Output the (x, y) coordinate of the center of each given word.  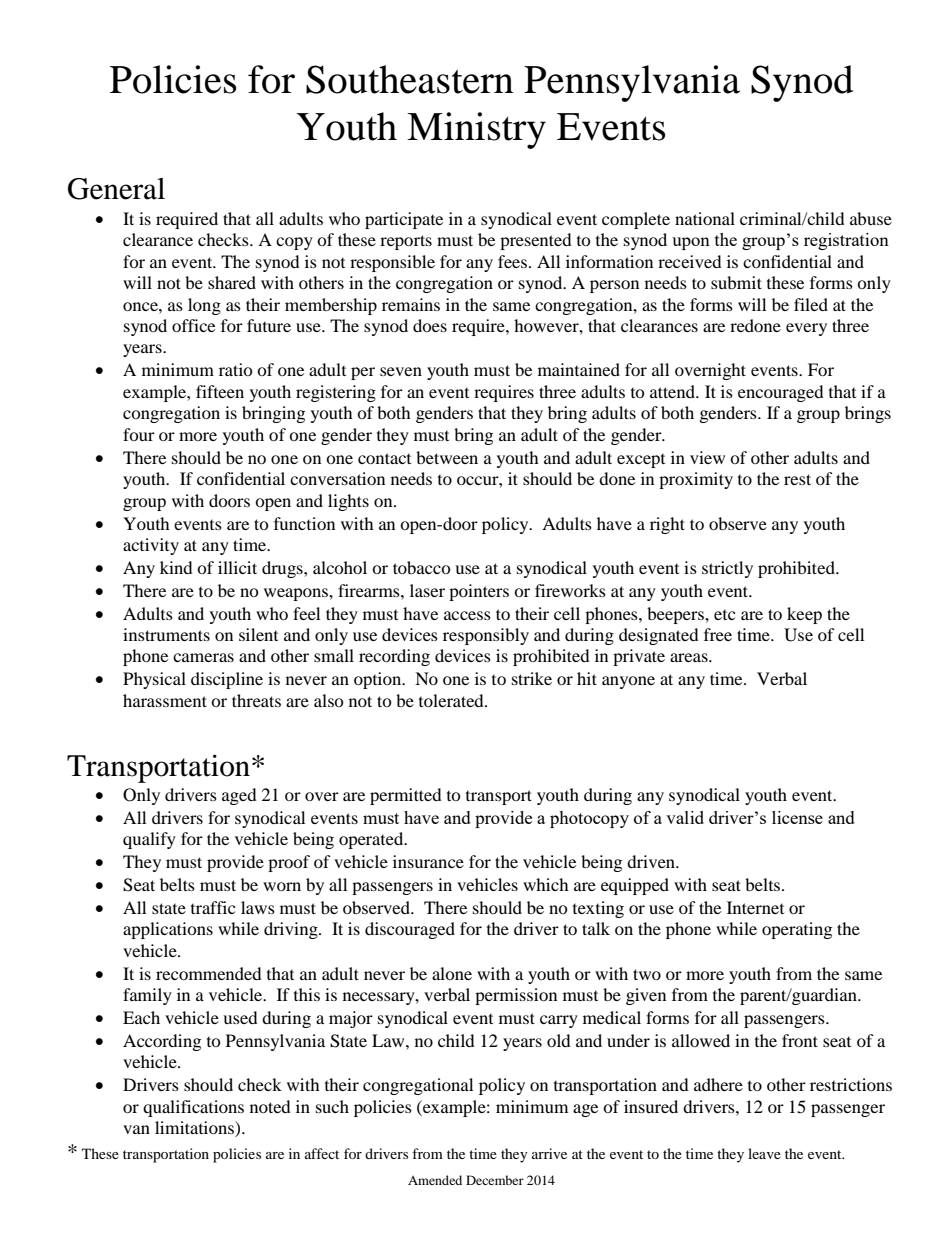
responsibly (486, 636)
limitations (195, 1129)
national (705, 218)
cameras (203, 657)
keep (804, 615)
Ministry (476, 130)
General (116, 189)
